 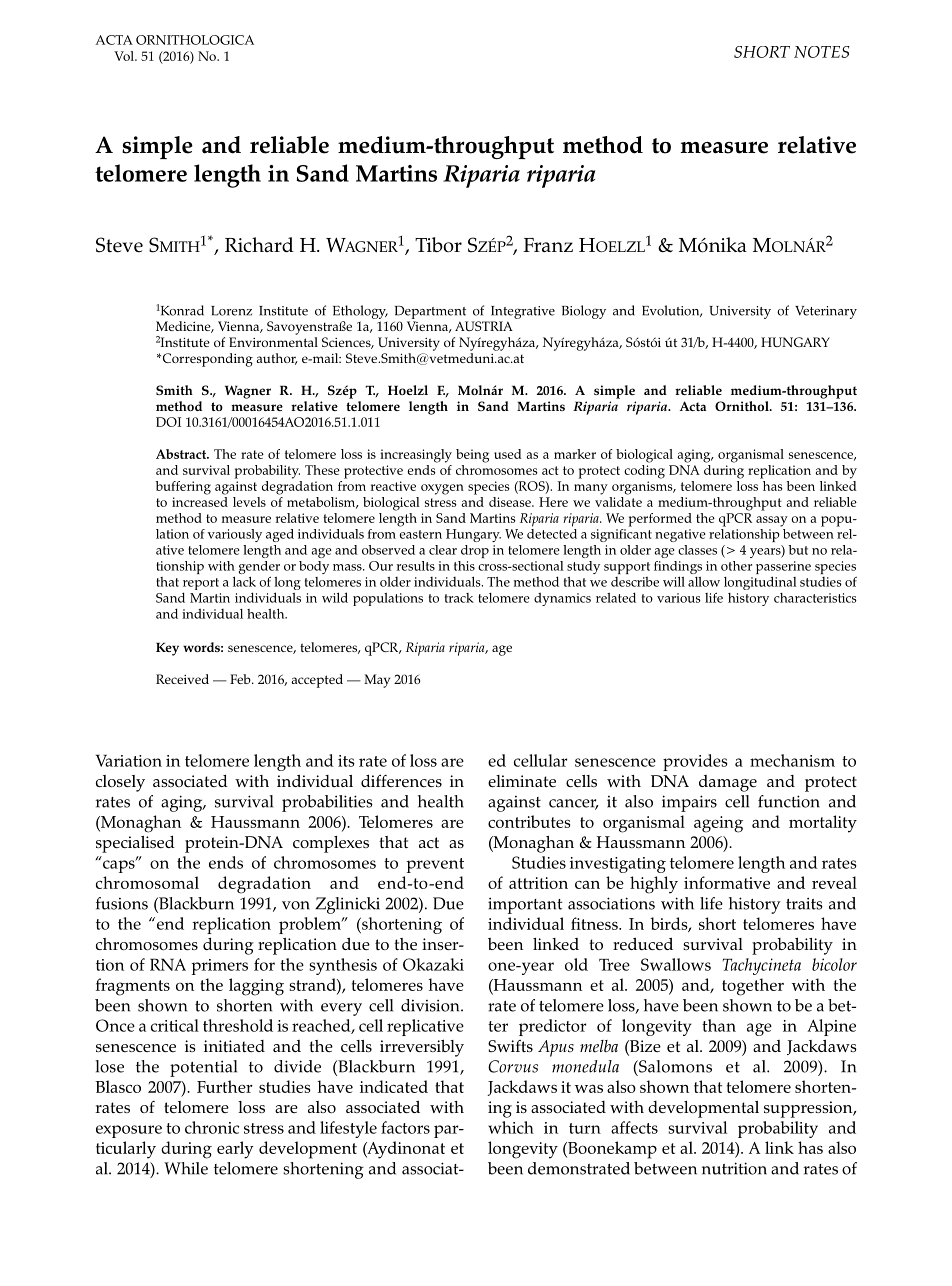 What do you see at coordinates (212, 1127) in the screenshot?
I see `chronic` at bounding box center [212, 1127].
